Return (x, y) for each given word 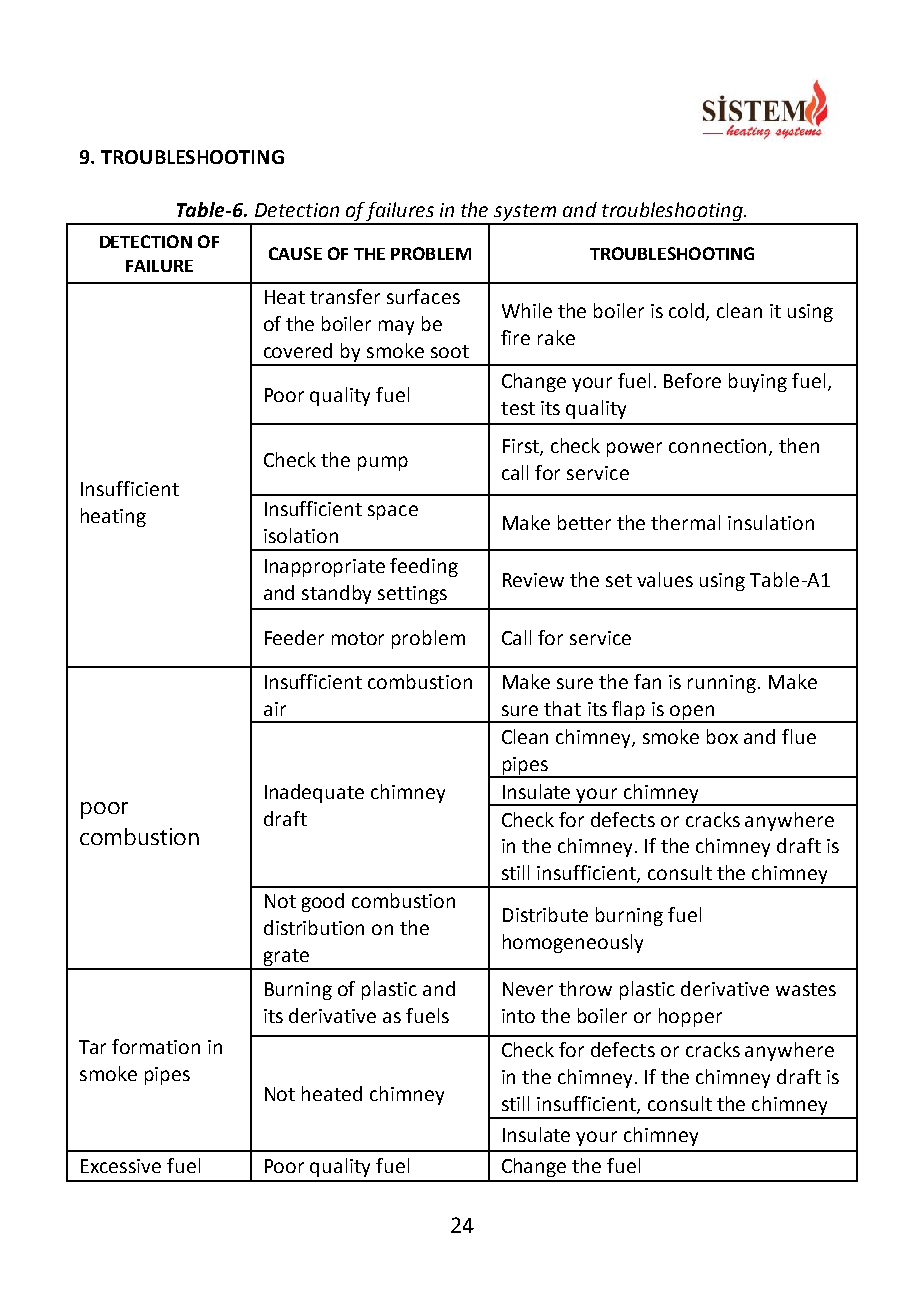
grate (286, 959)
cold (688, 312)
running (723, 684)
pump (383, 463)
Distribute (545, 914)
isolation (301, 535)
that (562, 708)
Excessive (121, 1166)
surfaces (423, 296)
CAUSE (295, 253)
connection (719, 447)
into (518, 1016)
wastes (806, 989)
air (275, 709)
